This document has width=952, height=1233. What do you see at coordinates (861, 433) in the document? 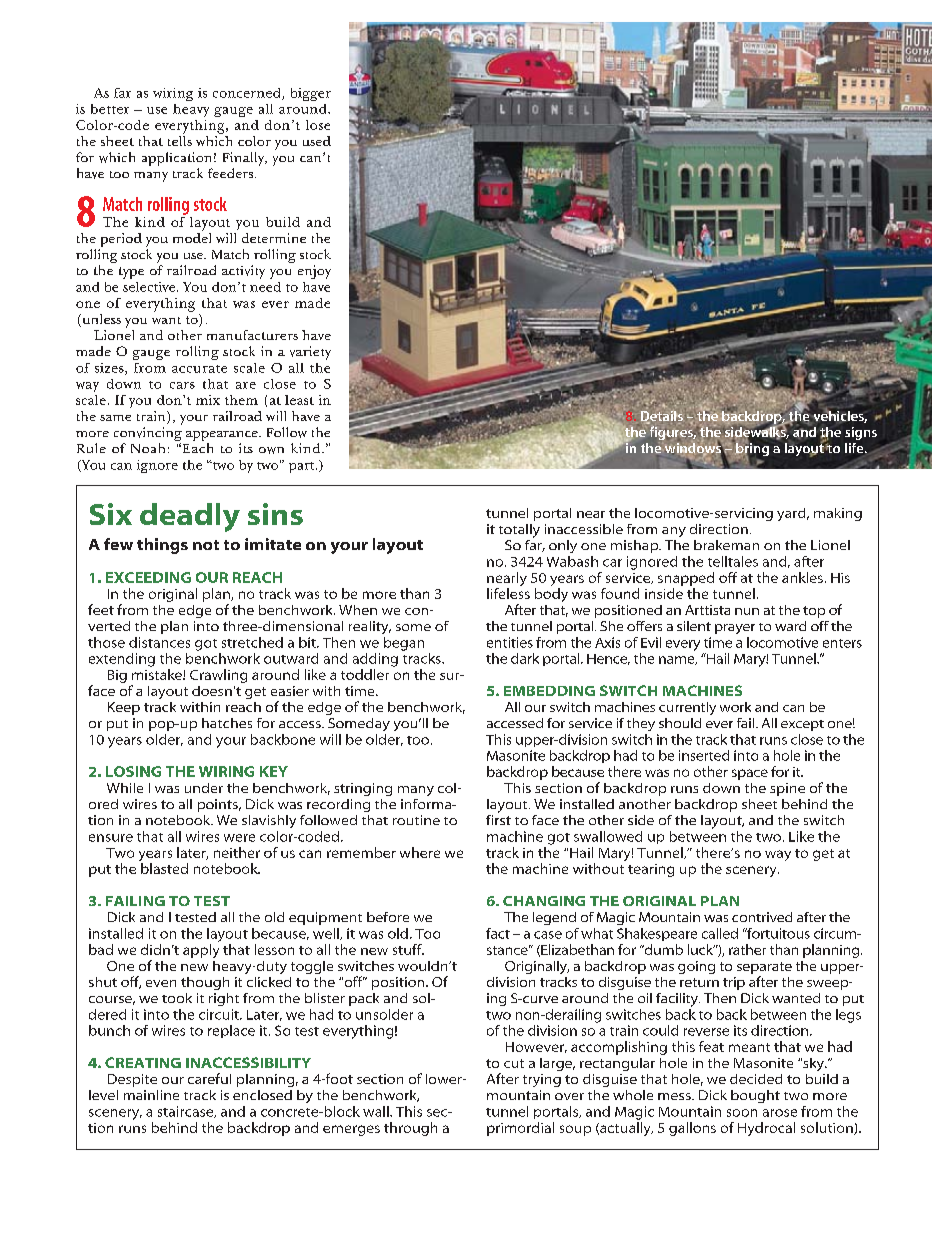
I see `signs` at bounding box center [861, 433].
